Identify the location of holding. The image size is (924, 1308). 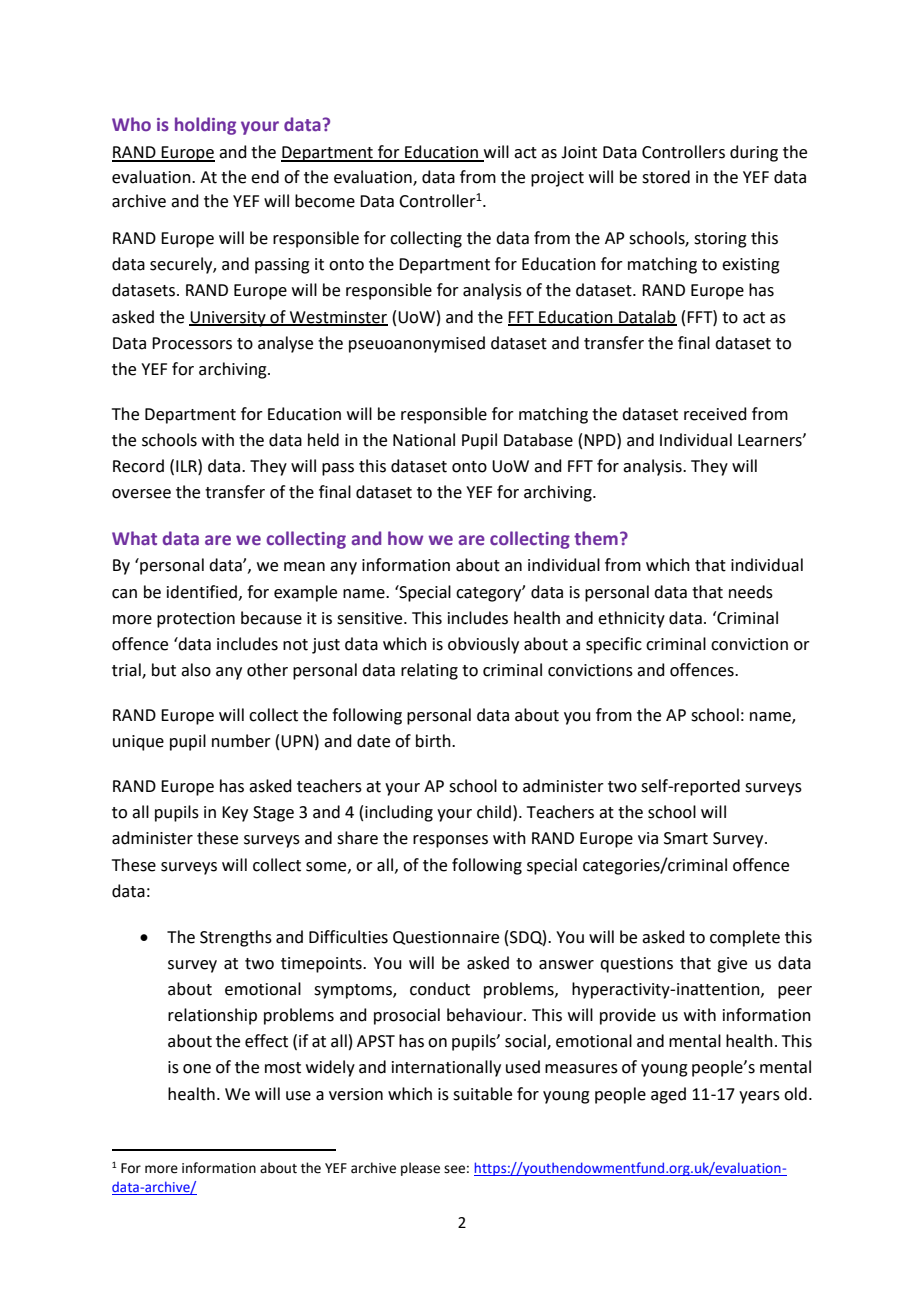
(205, 126).
